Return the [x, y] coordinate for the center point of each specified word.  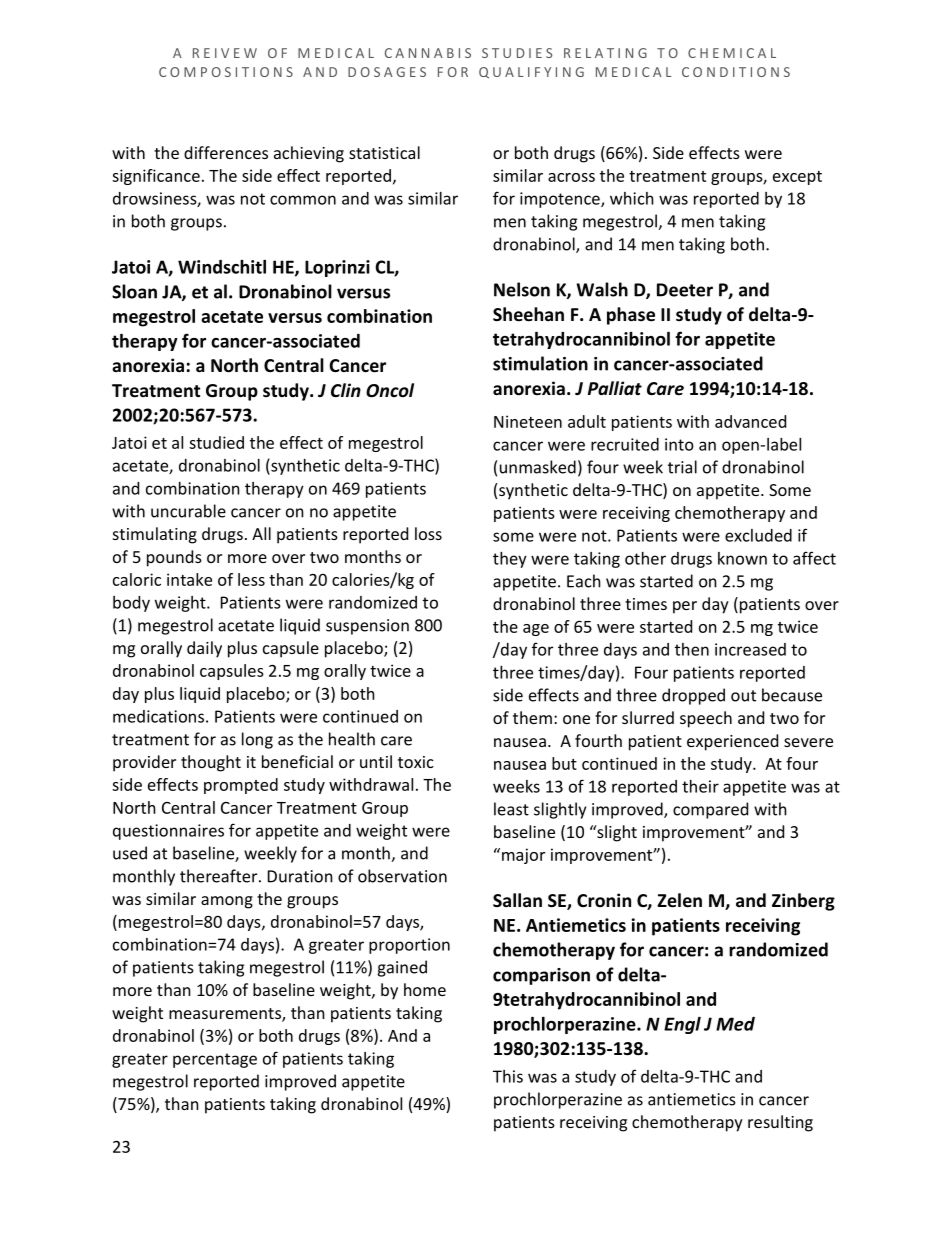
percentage [215, 1060]
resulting [780, 1123]
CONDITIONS [736, 72]
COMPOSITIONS [226, 72]
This [508, 1076]
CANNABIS [428, 53]
